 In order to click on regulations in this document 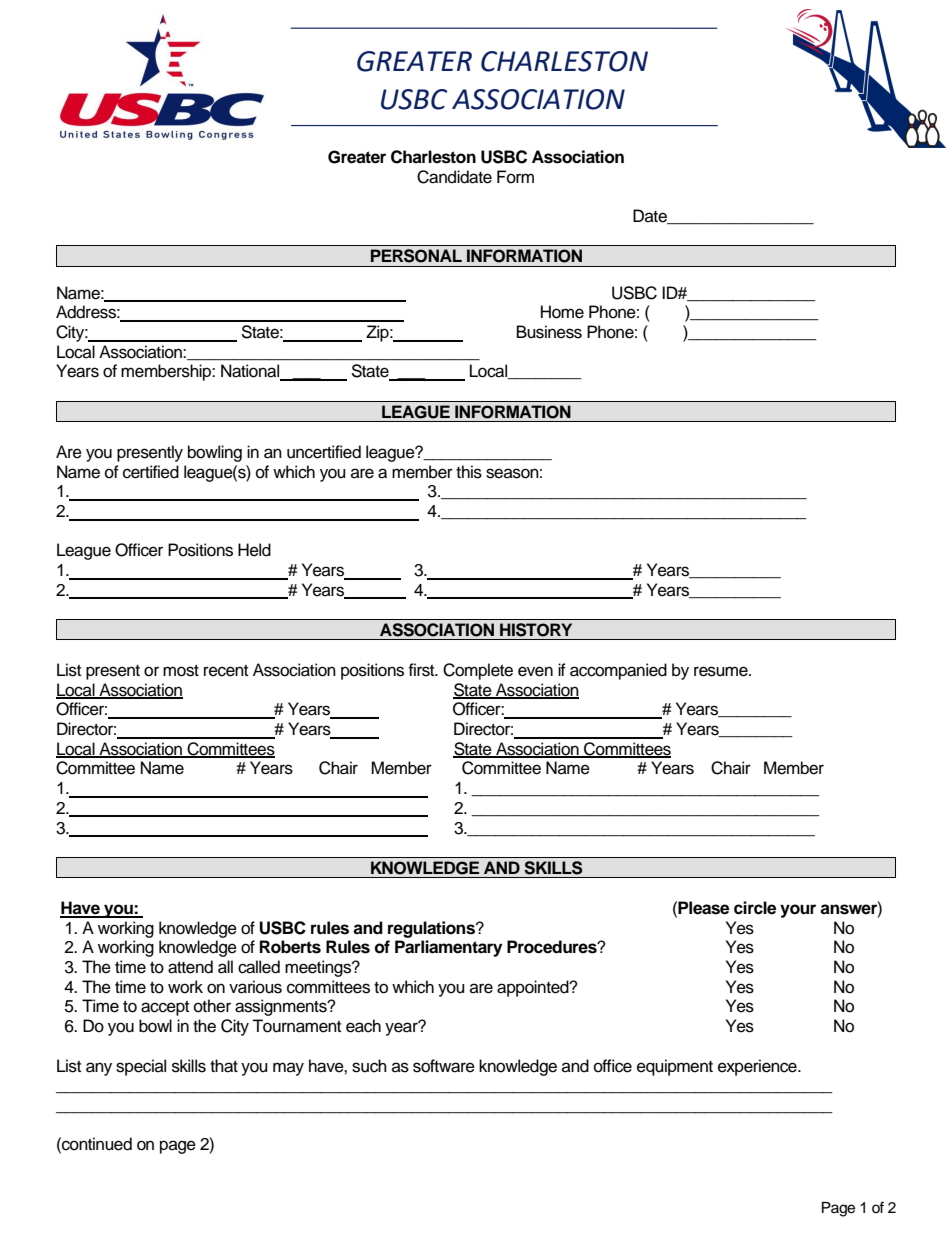, I will do `click(432, 929)`.
